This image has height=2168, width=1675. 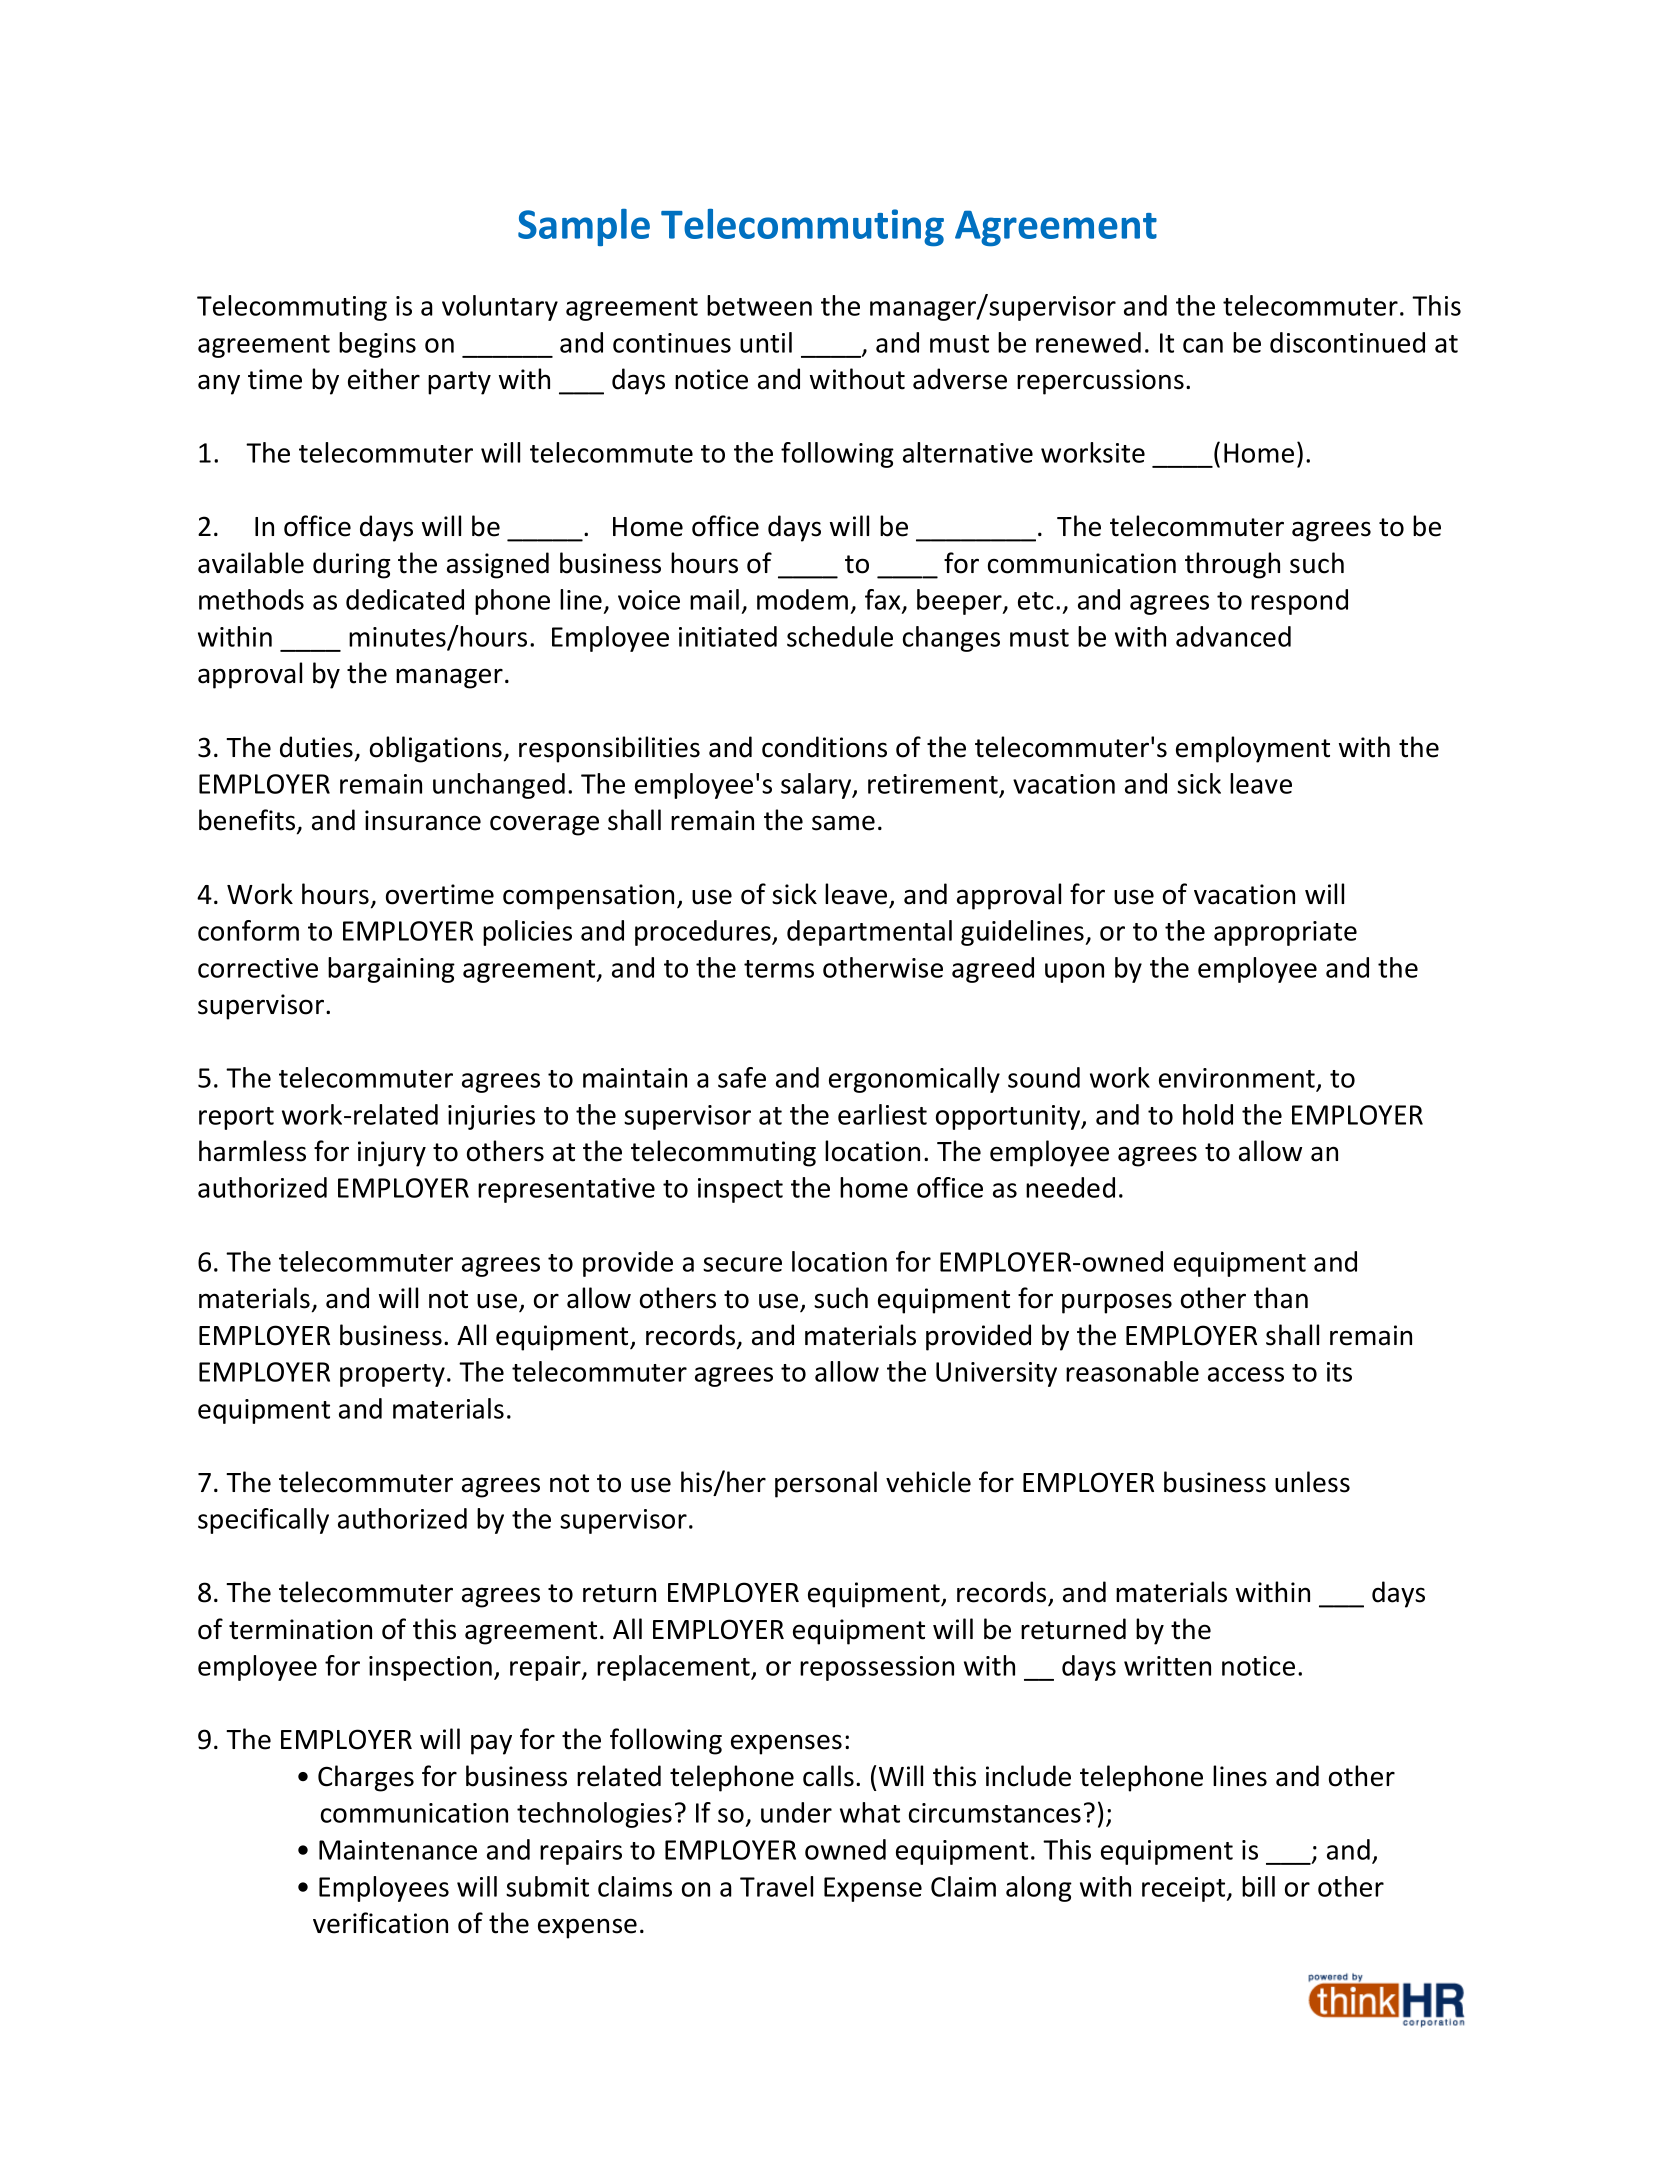 I want to click on advanced, so click(x=1233, y=636).
